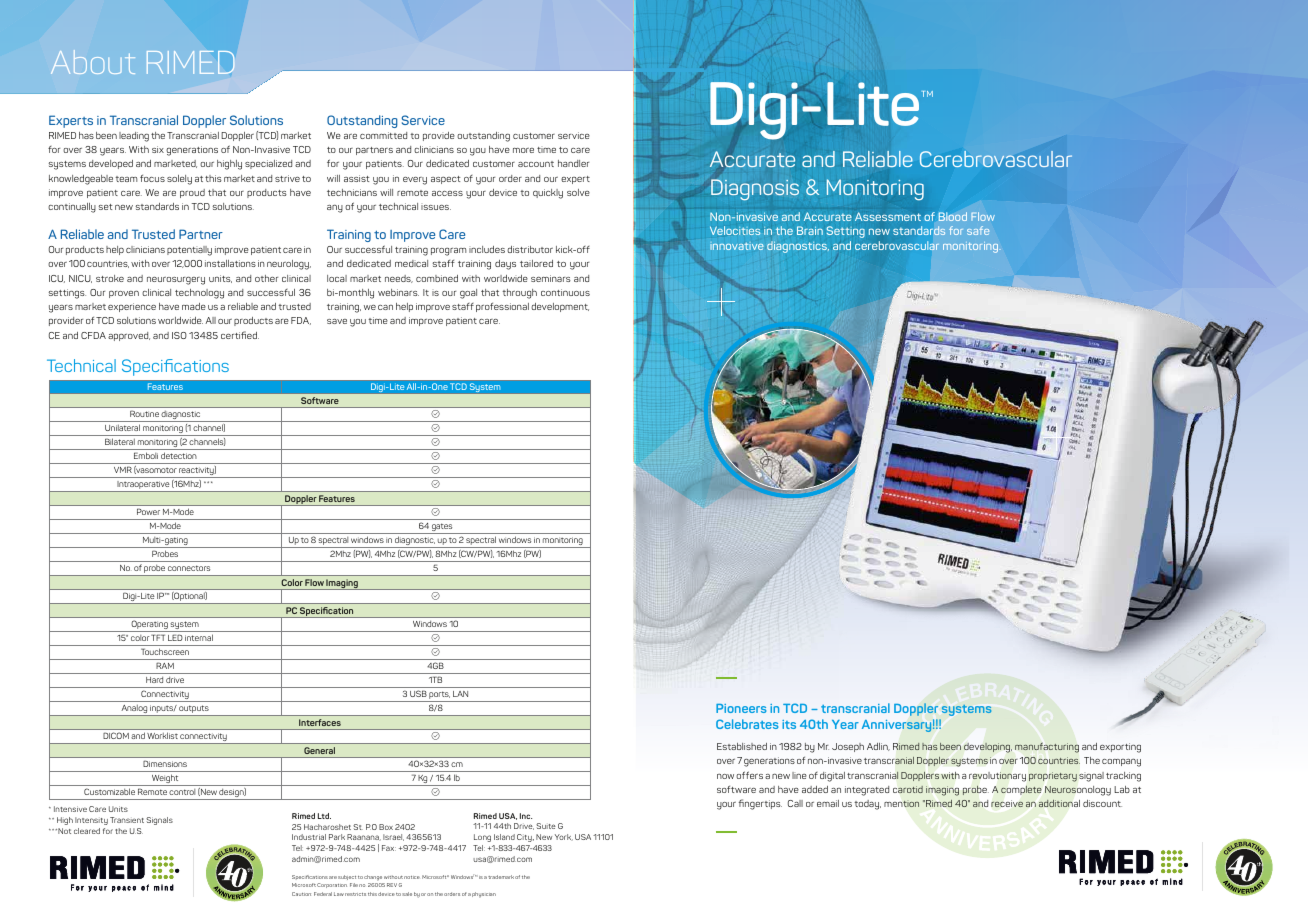 Image resolution: width=1308 pixels, height=924 pixels. Describe the element at coordinates (978, 230) in the screenshot. I see `safe` at that location.
